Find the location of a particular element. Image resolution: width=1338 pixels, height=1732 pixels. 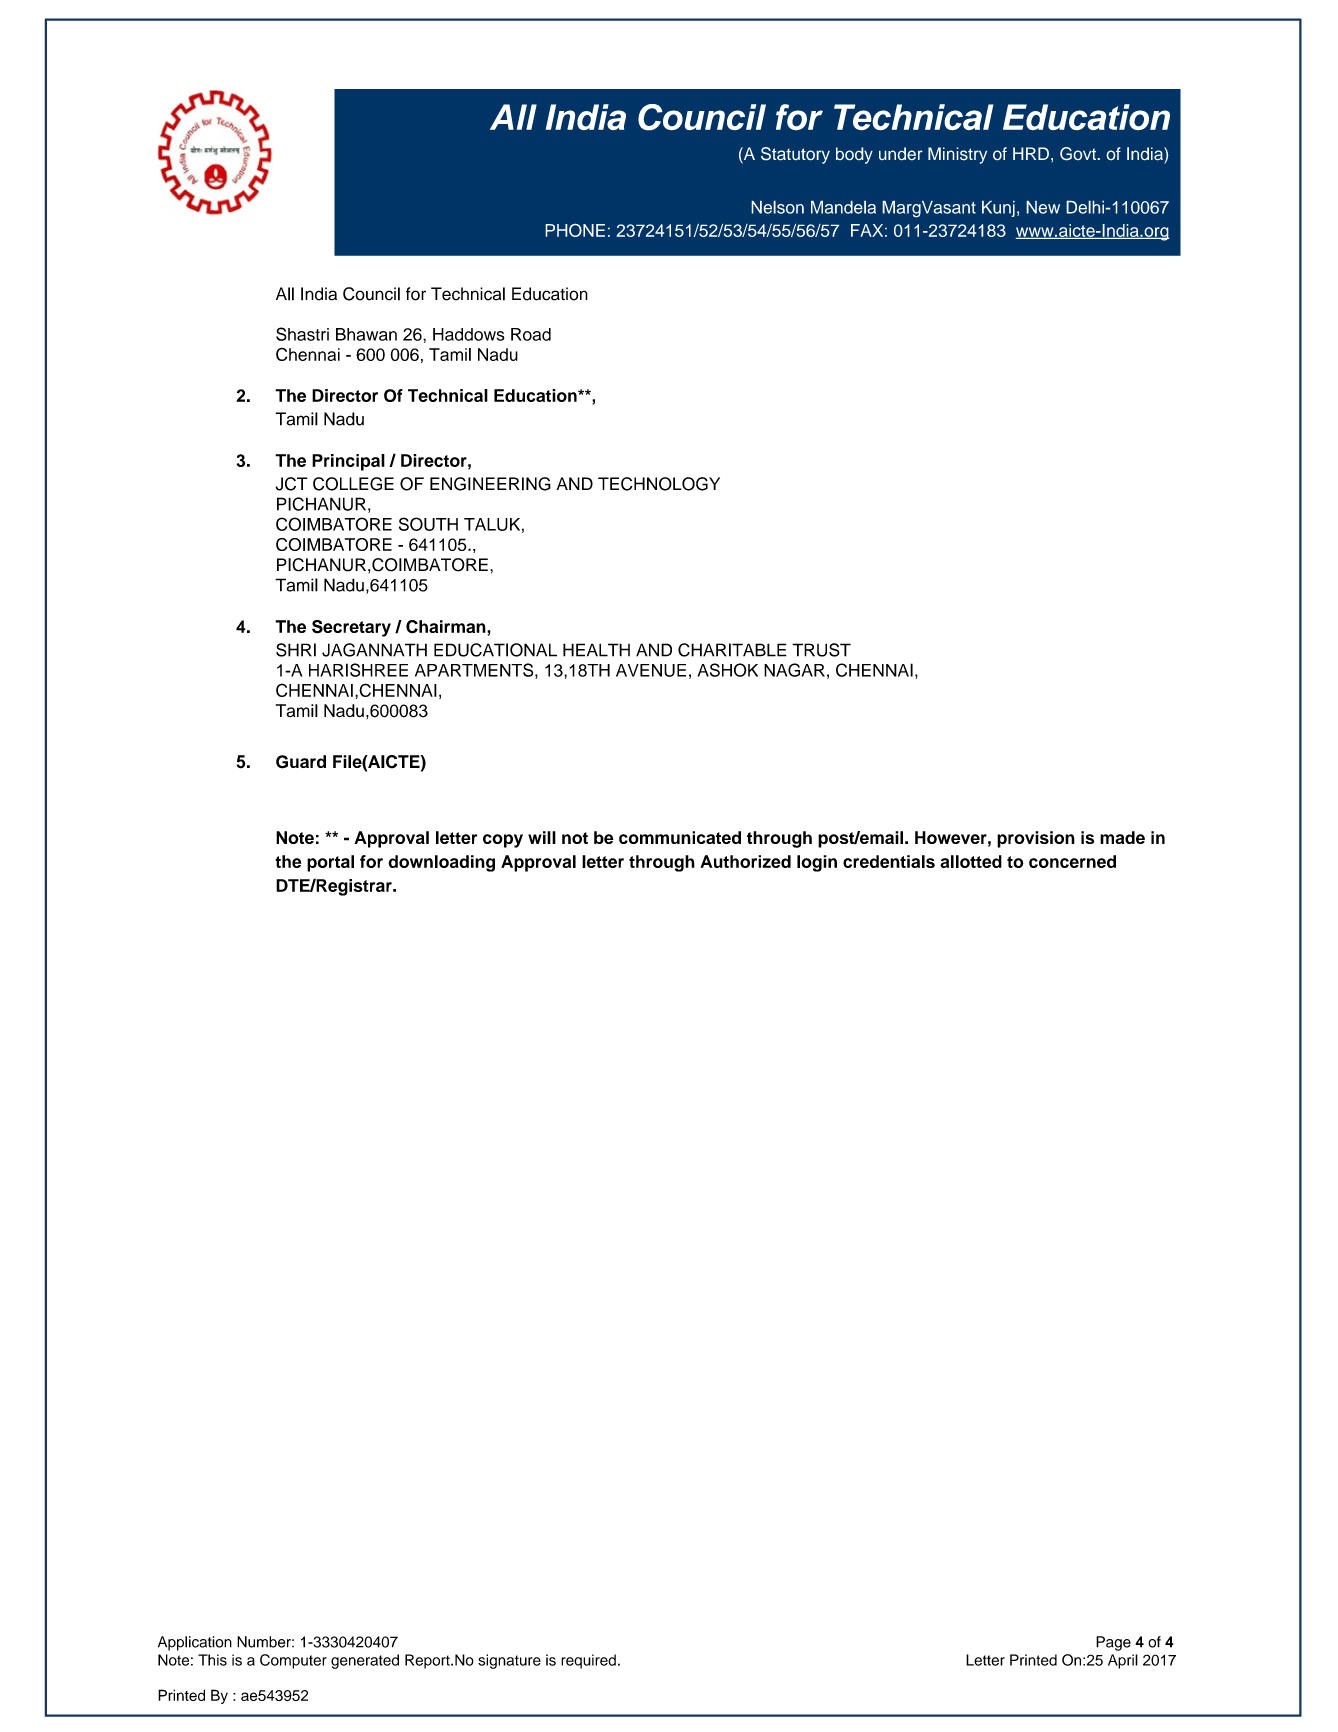

Application is located at coordinates (195, 1643).
